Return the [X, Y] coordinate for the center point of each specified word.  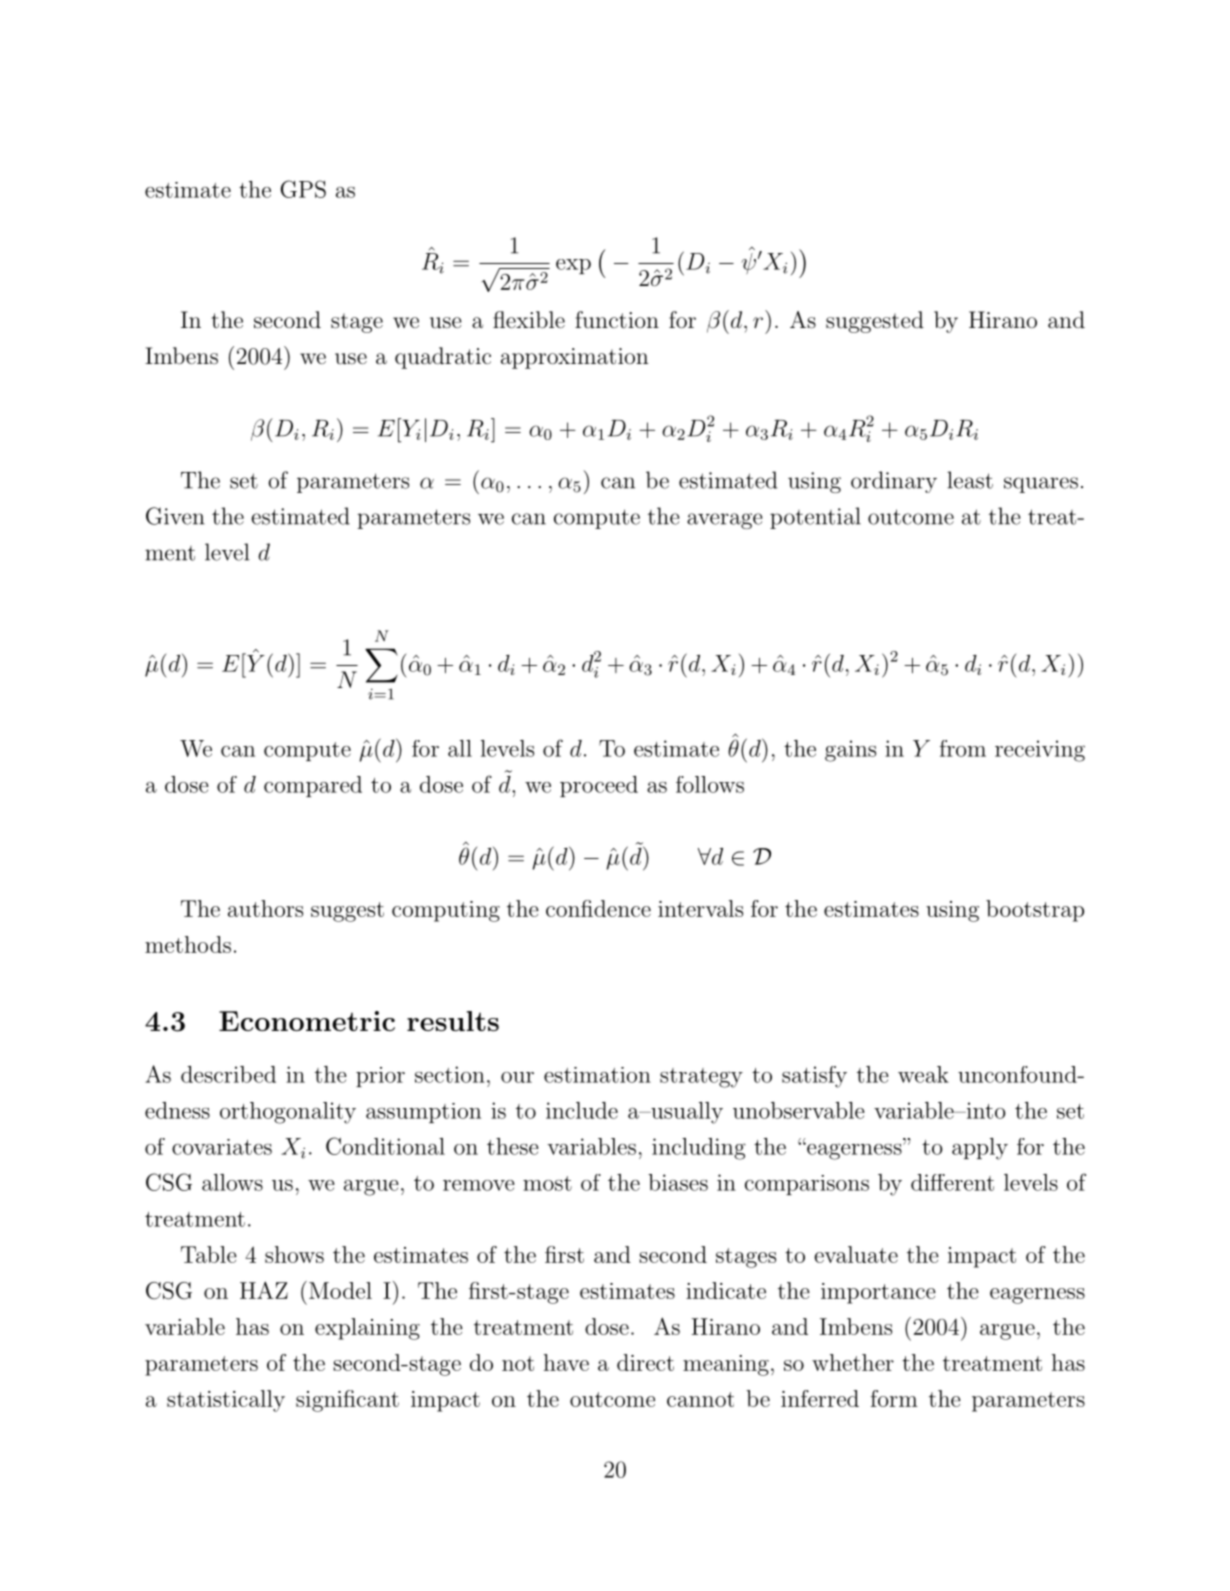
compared [313, 786]
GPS [303, 189]
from [963, 748]
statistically [226, 1401]
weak [923, 1074]
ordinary [894, 482]
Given [175, 516]
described [228, 1074]
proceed [599, 786]
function [617, 320]
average [724, 521]
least [970, 480]
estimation [597, 1075]
